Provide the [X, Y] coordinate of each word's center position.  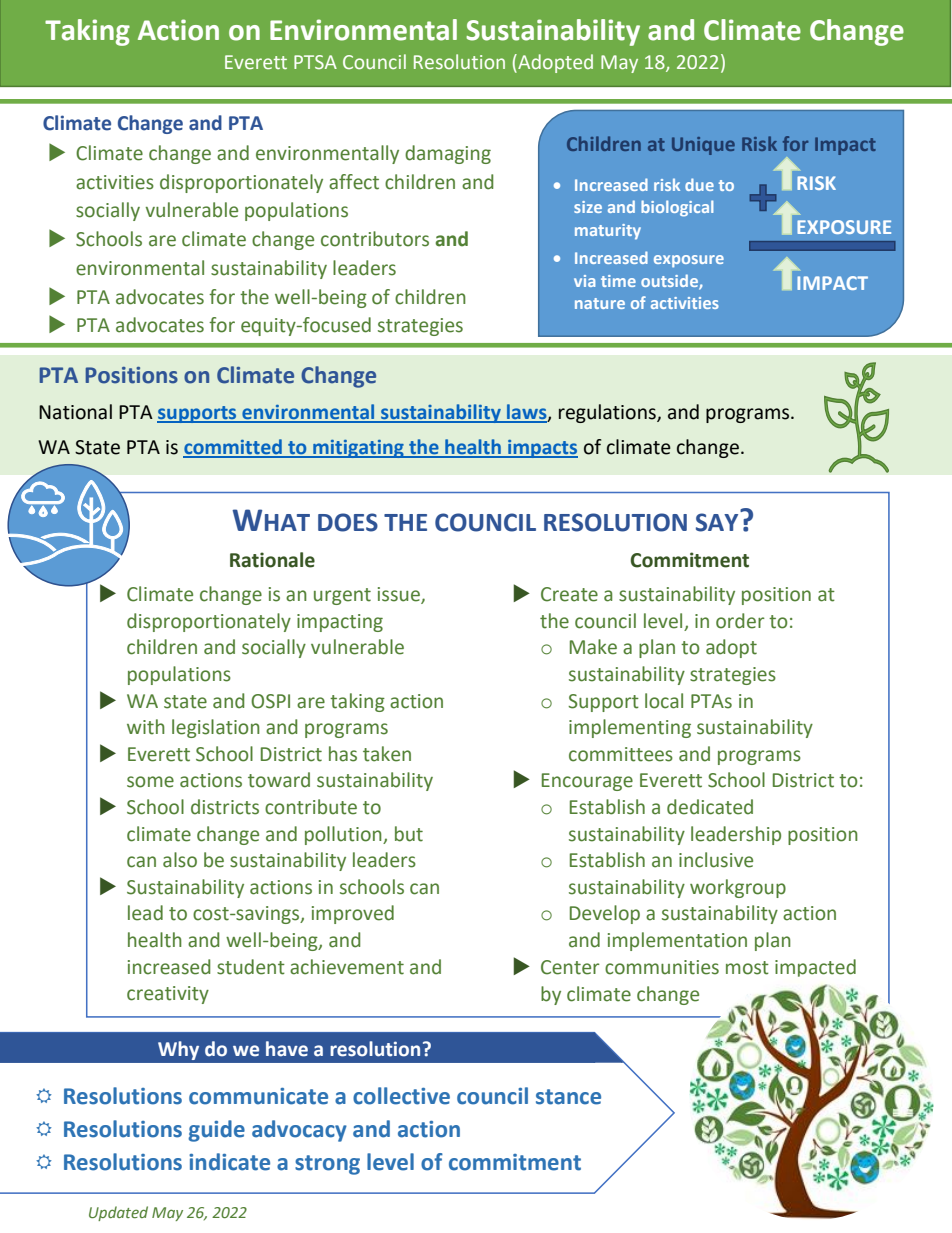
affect [354, 182]
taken [387, 754]
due [699, 184]
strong [327, 1165]
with [146, 727]
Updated [118, 1213]
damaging [448, 154]
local [664, 701]
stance [568, 1097]
